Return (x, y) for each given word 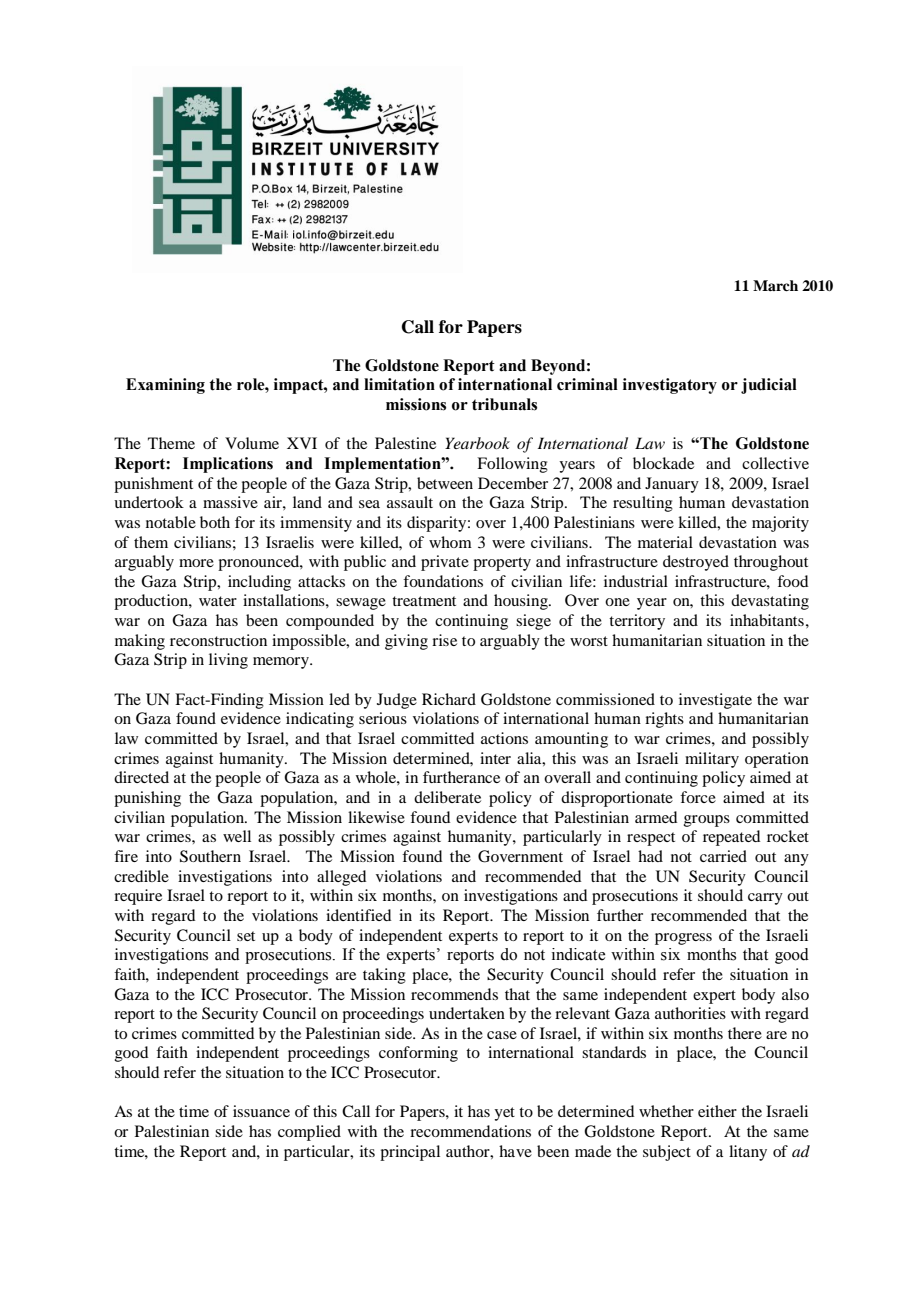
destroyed (696, 563)
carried (723, 856)
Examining (165, 386)
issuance (261, 1111)
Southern (210, 856)
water (218, 601)
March (775, 285)
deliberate (447, 797)
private (445, 563)
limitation (399, 384)
